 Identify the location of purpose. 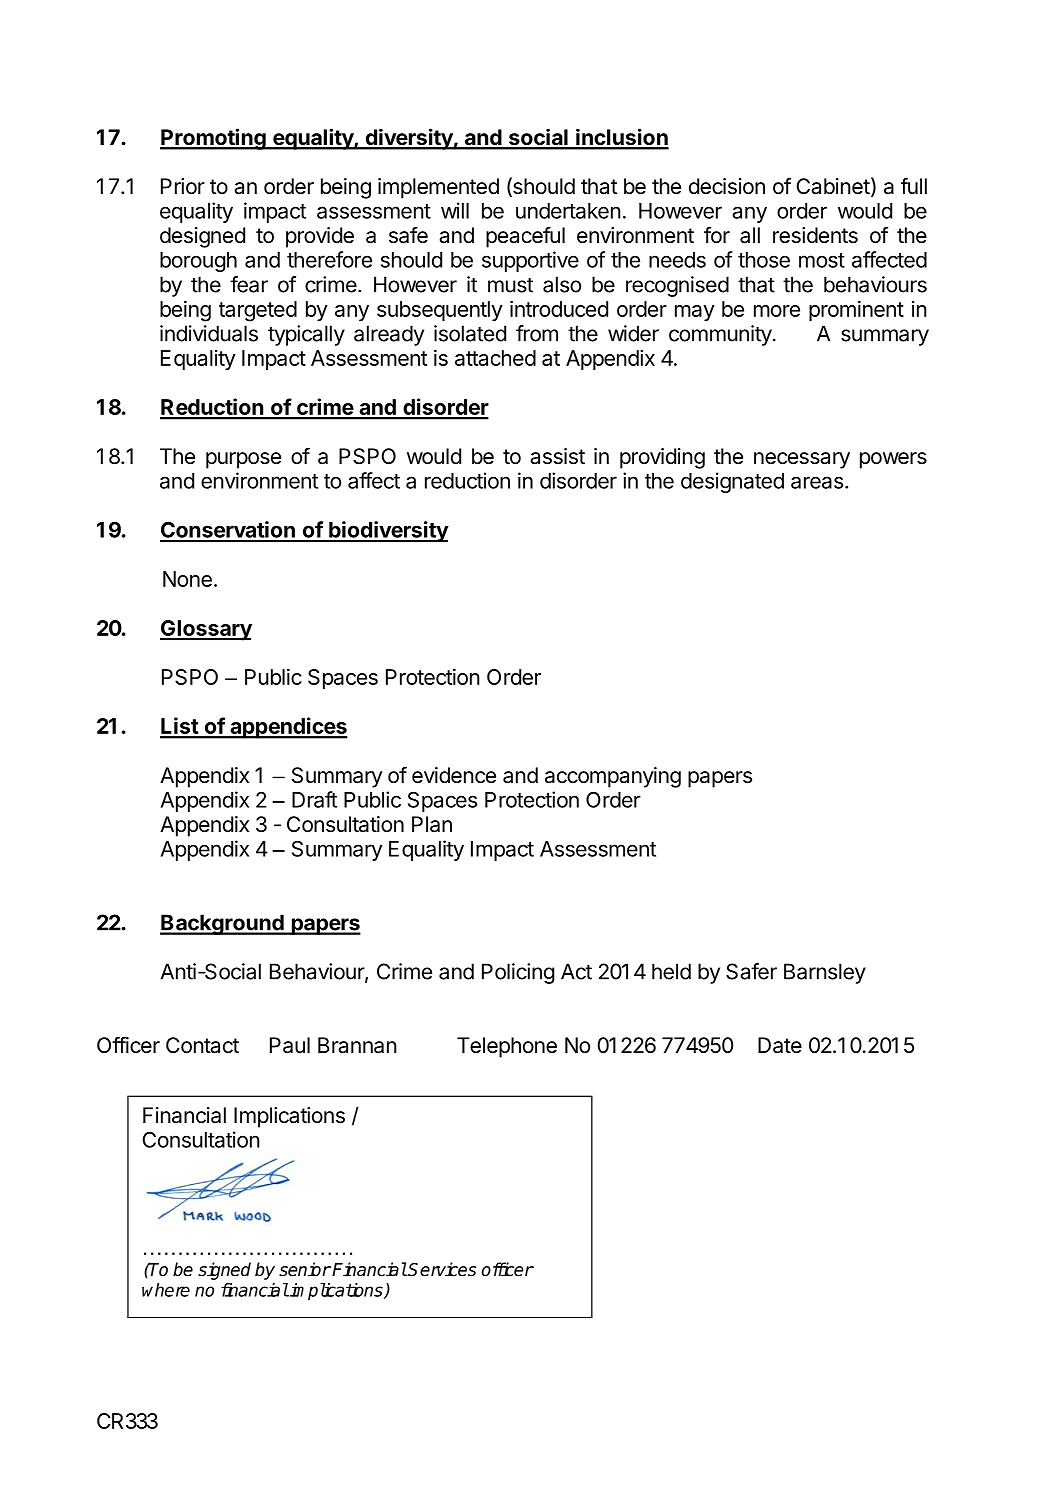
(243, 460).
